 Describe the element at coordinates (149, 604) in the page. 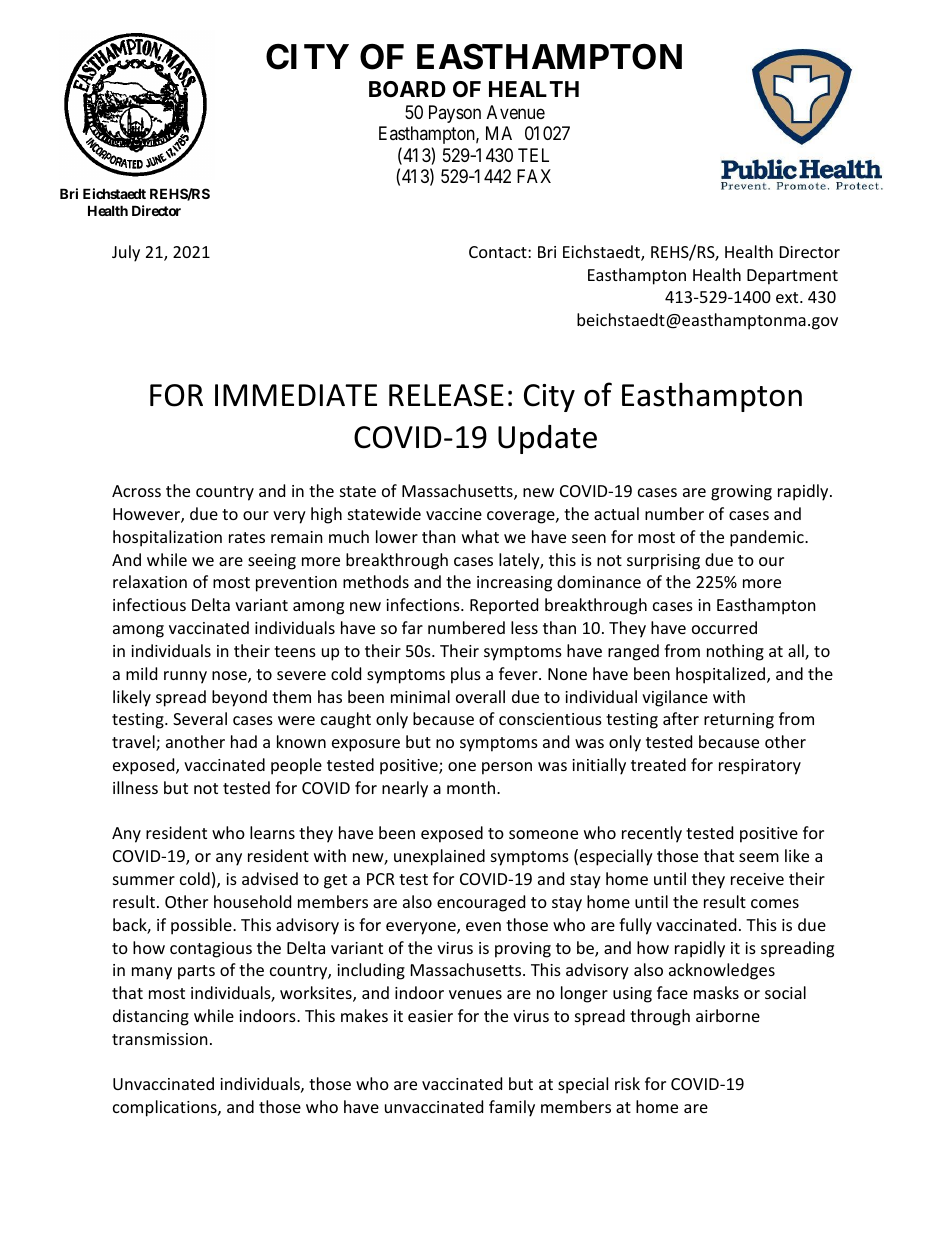

I see `infectious` at that location.
